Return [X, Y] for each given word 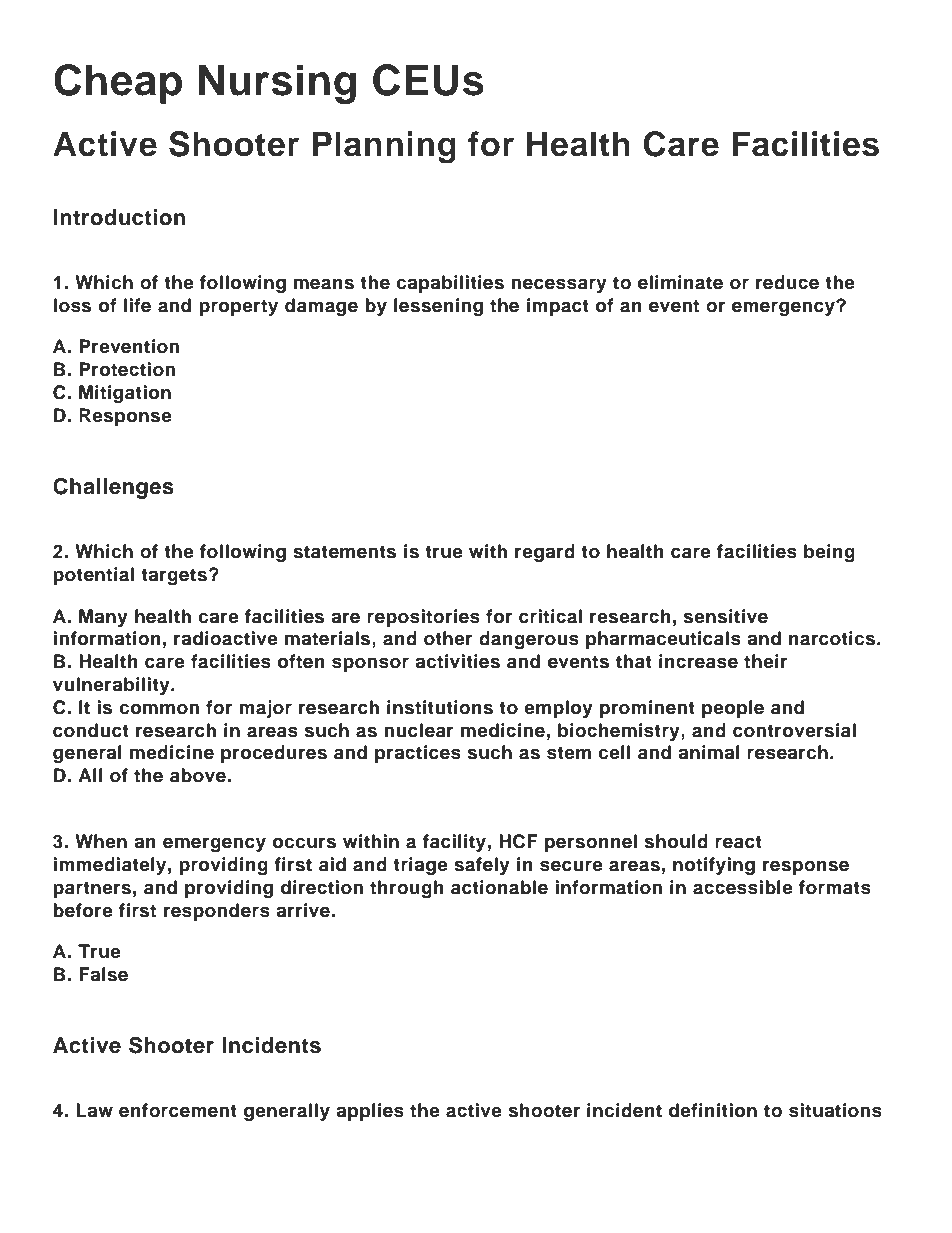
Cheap [118, 84]
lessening [438, 307]
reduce [787, 282]
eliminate [680, 282]
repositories [423, 618]
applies [370, 1112]
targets [174, 576]
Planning [384, 147]
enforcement [178, 1110]
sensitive [726, 616]
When [101, 841]
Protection [127, 369]
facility [454, 843]
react [738, 842]
